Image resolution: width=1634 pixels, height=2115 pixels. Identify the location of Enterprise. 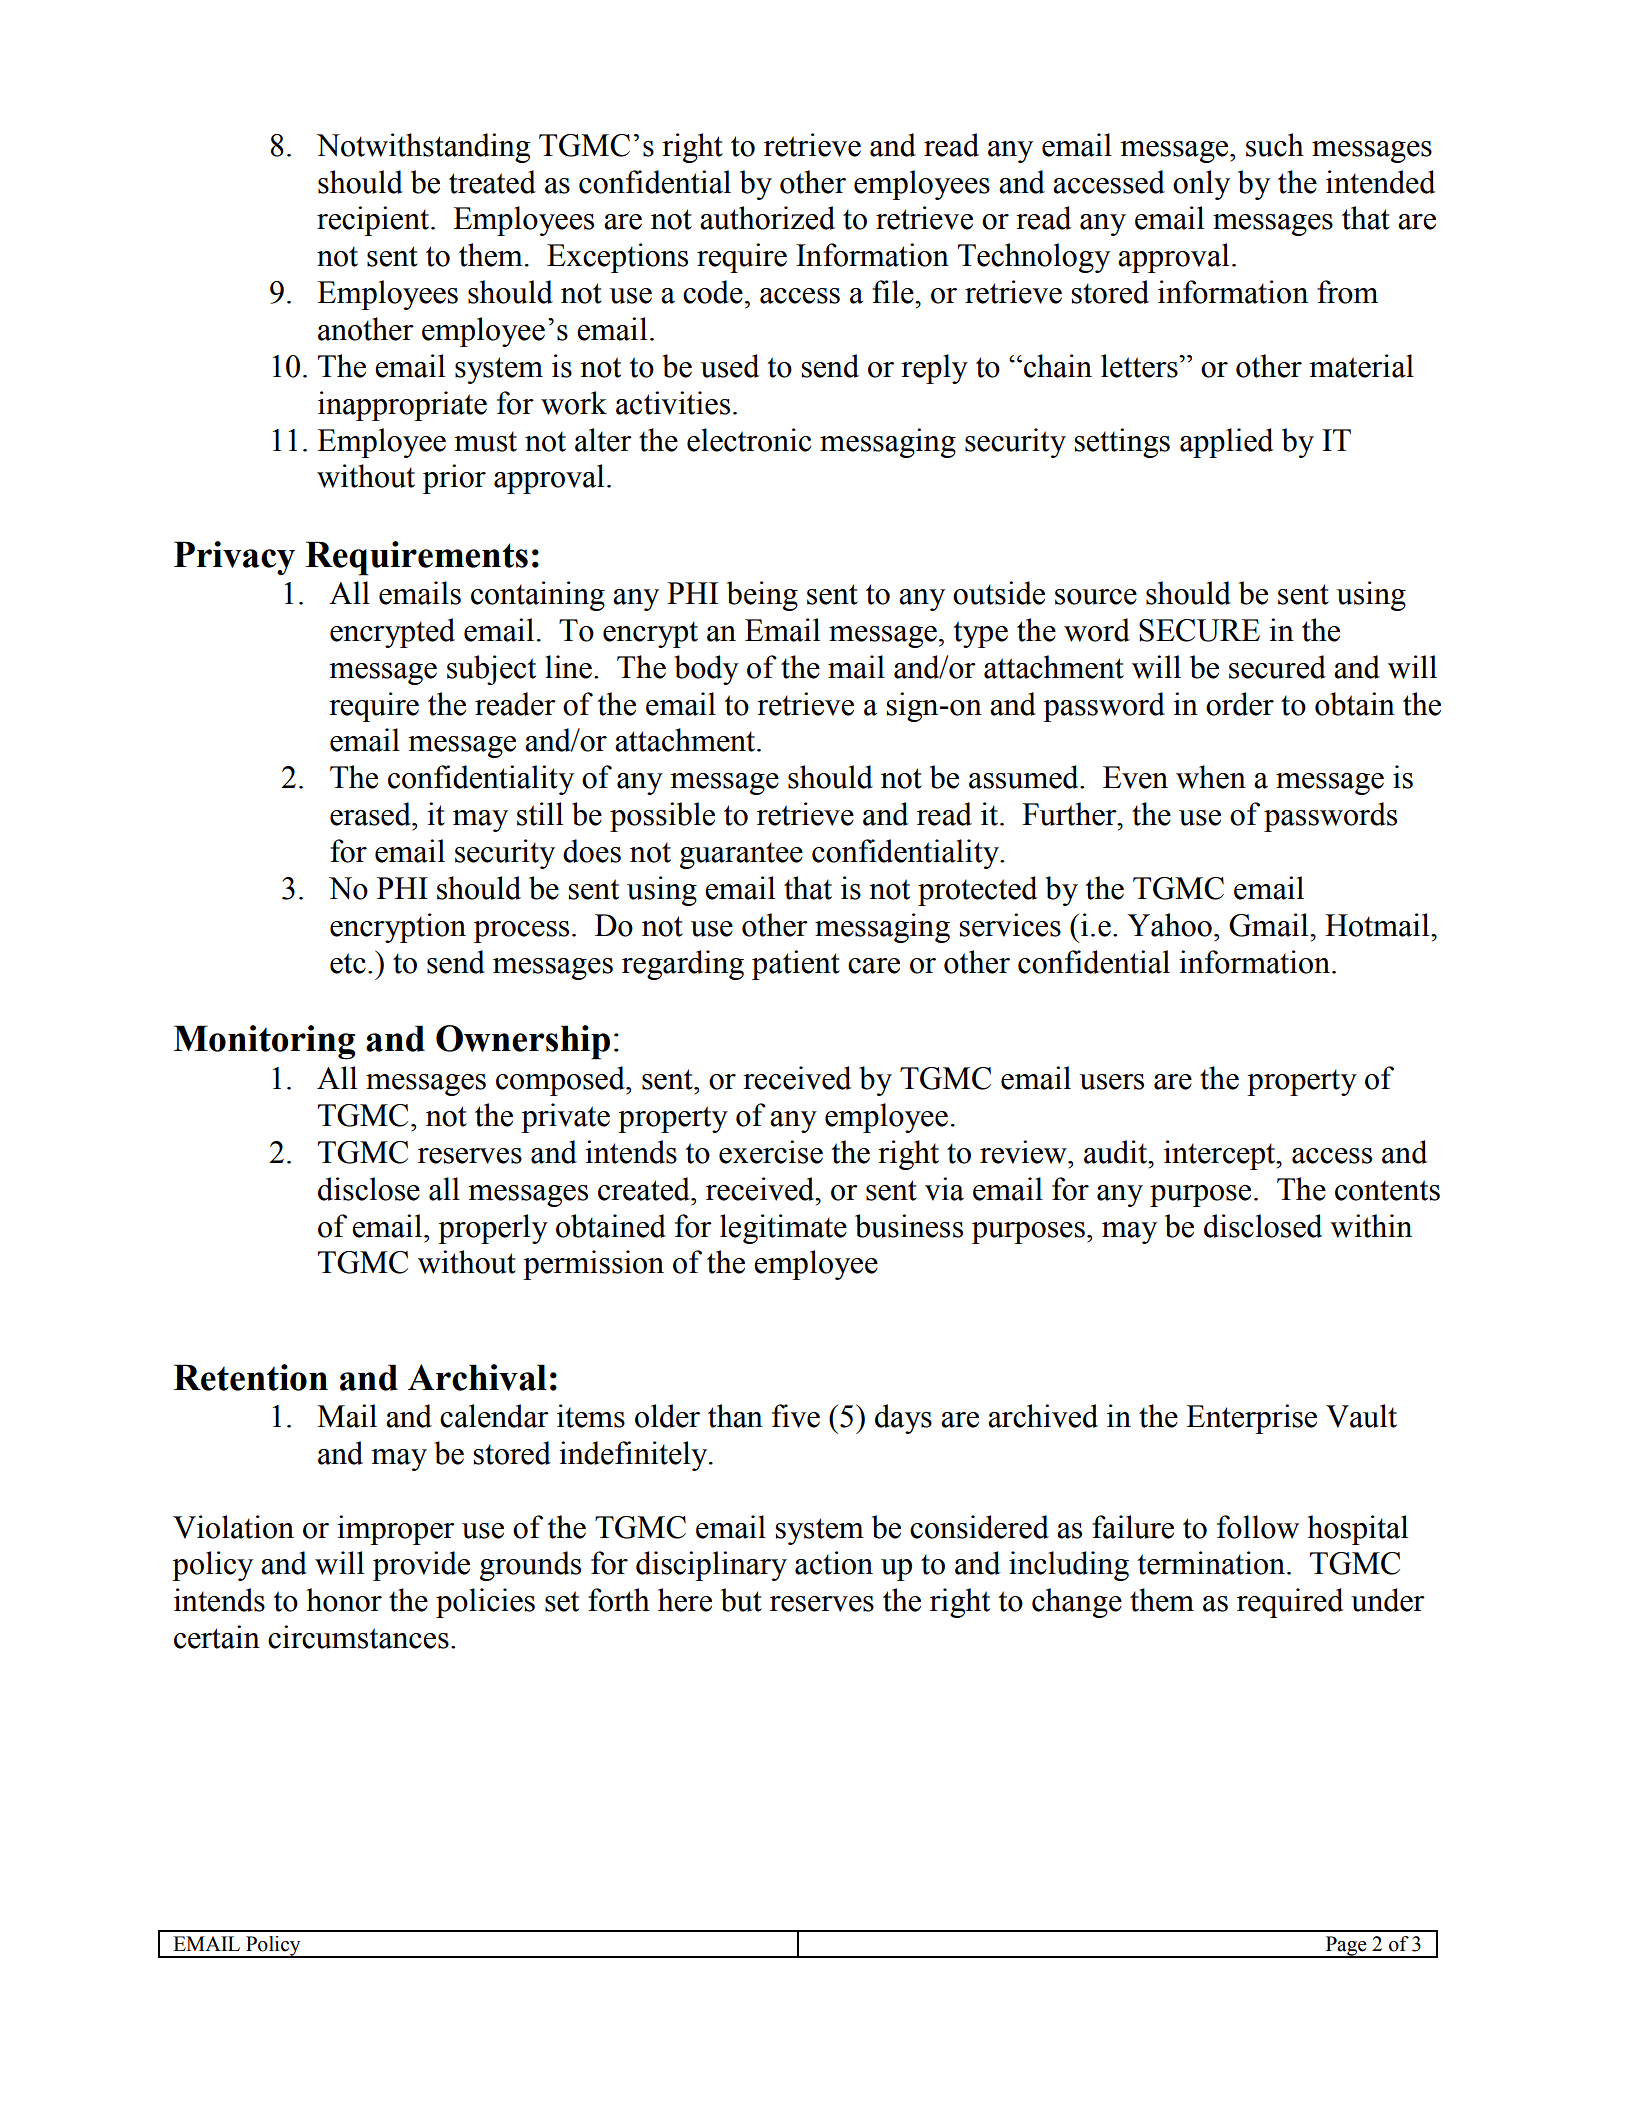
(1251, 1419).
